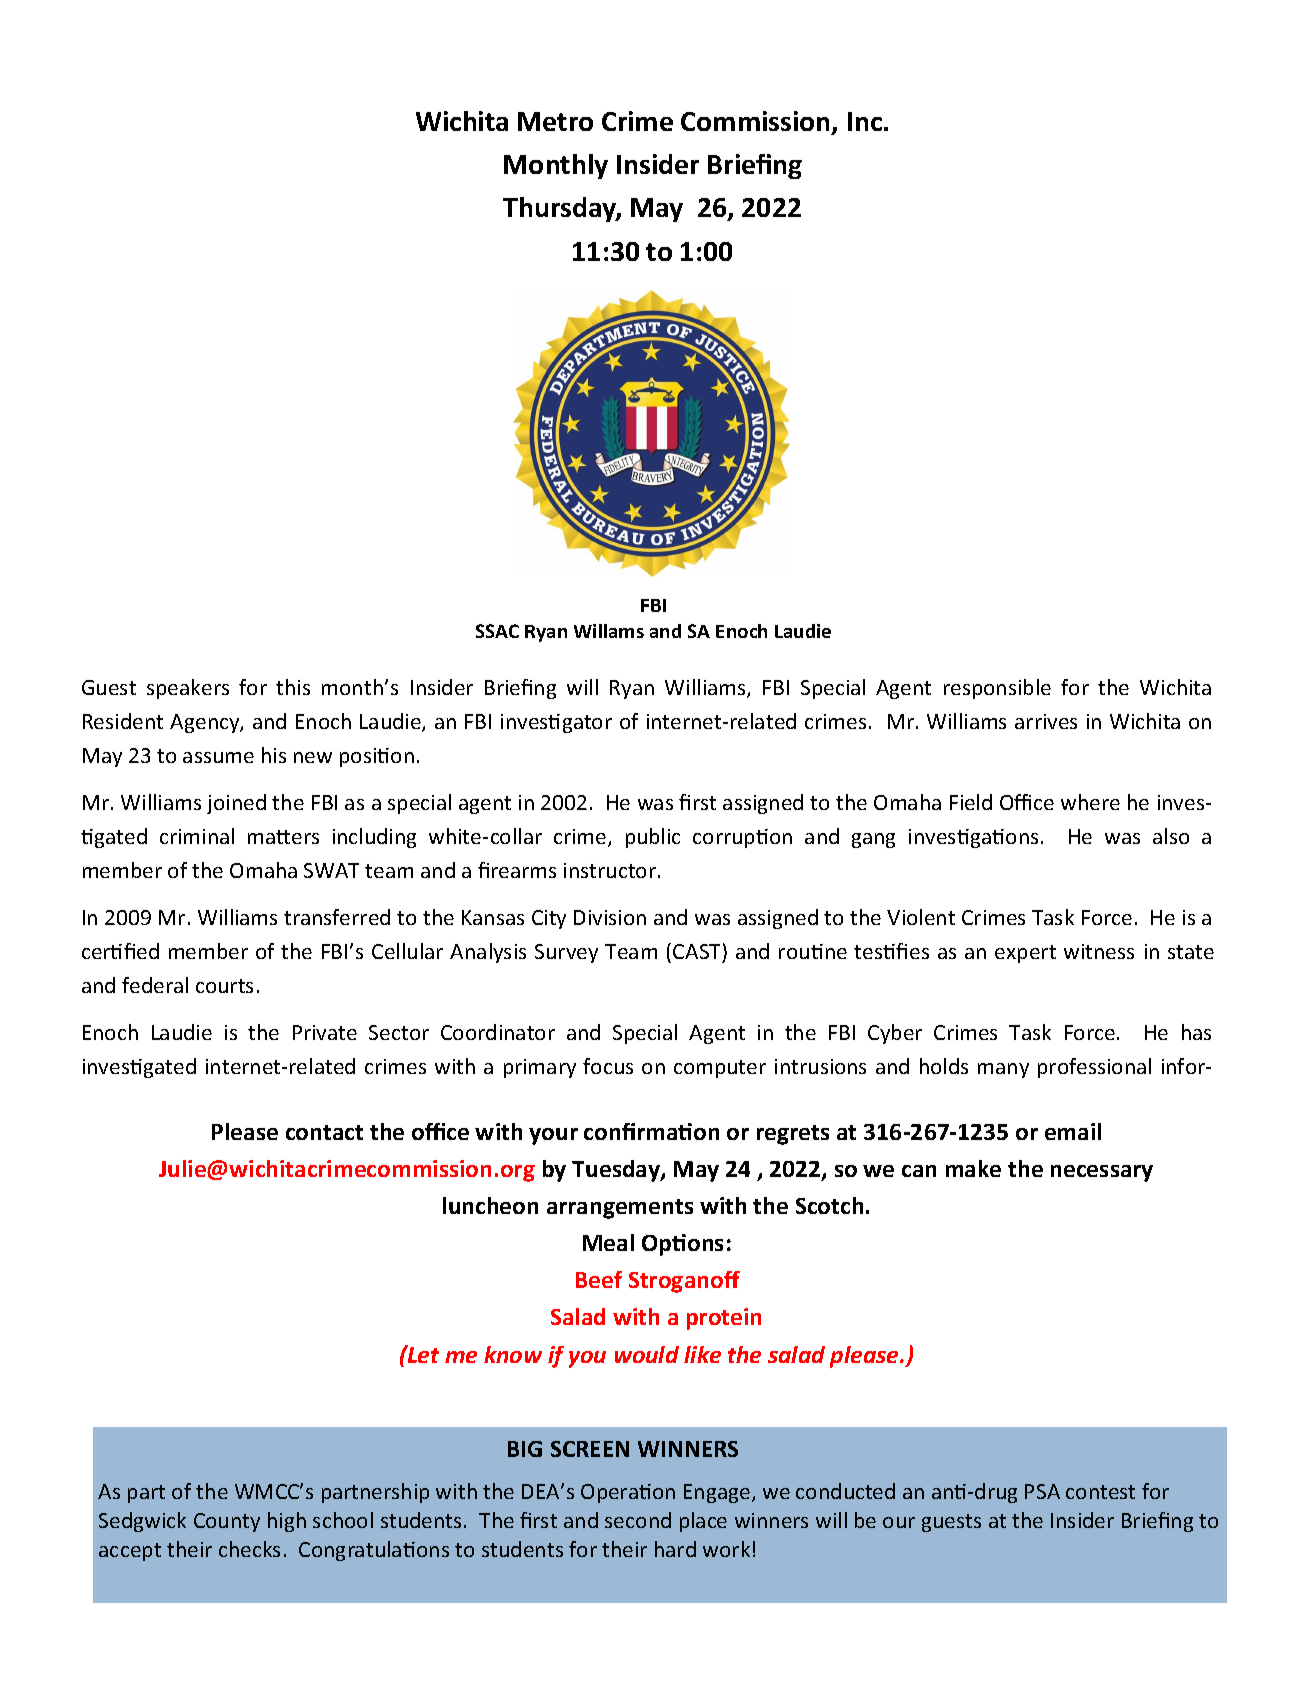  Describe the element at coordinates (638, 1520) in the page. I see `second` at that location.
